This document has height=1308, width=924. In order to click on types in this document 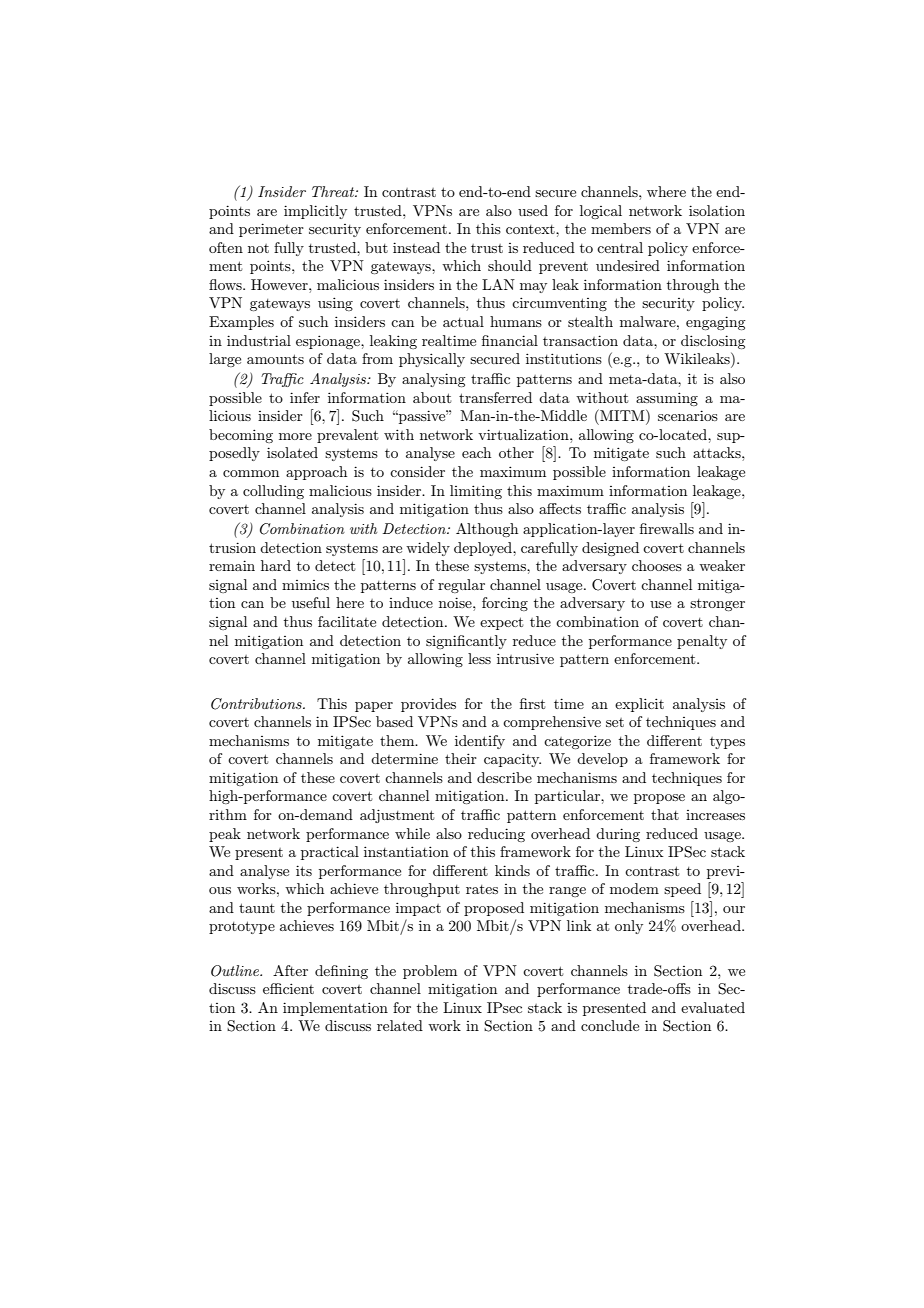, I will do `click(727, 743)`.
